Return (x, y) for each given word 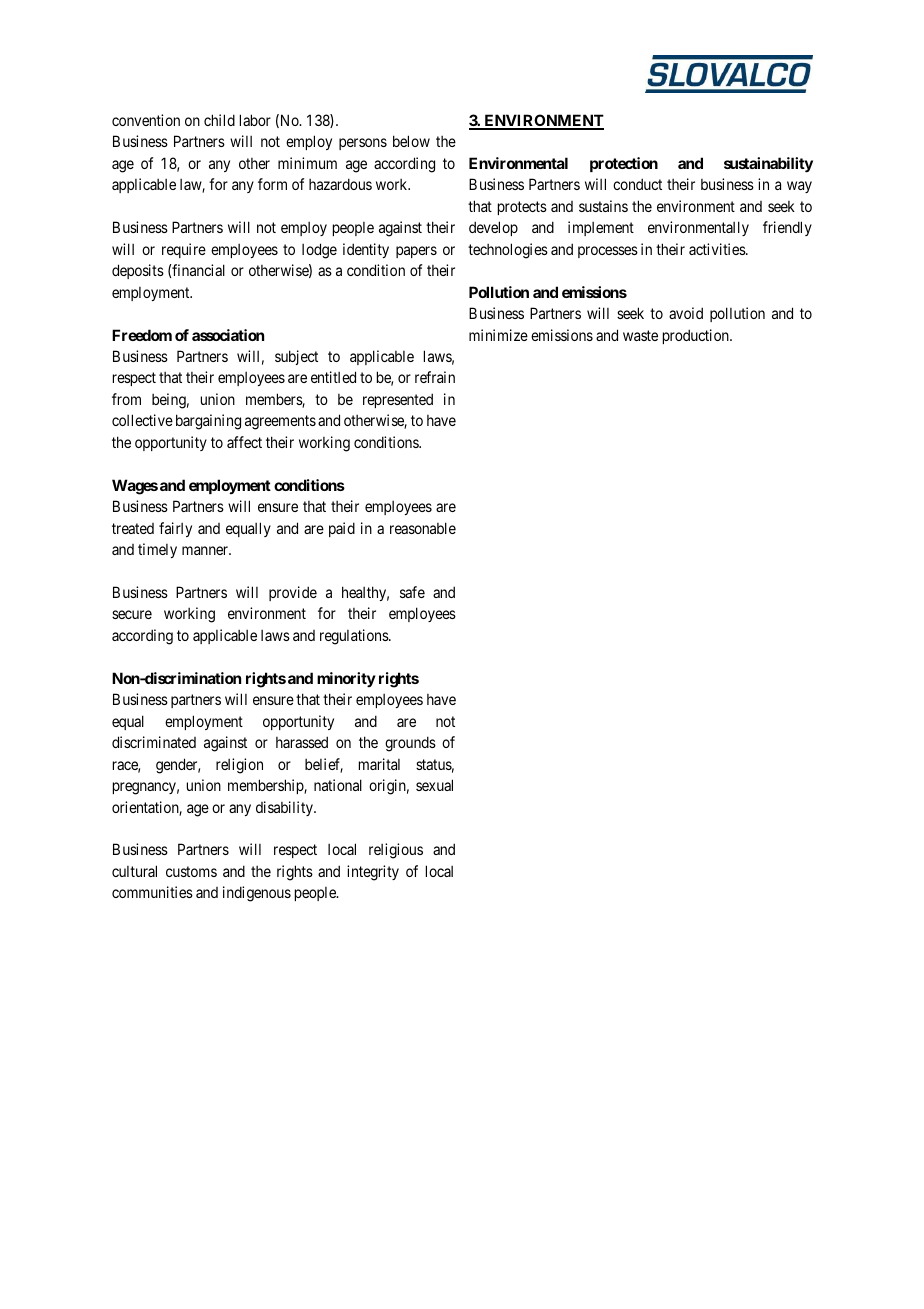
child (219, 120)
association (228, 335)
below (411, 141)
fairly (175, 529)
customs (191, 871)
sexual (434, 785)
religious (396, 851)
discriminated (154, 742)
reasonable (423, 528)
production (697, 336)
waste (640, 335)
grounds (410, 744)
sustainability (768, 165)
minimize (498, 335)
